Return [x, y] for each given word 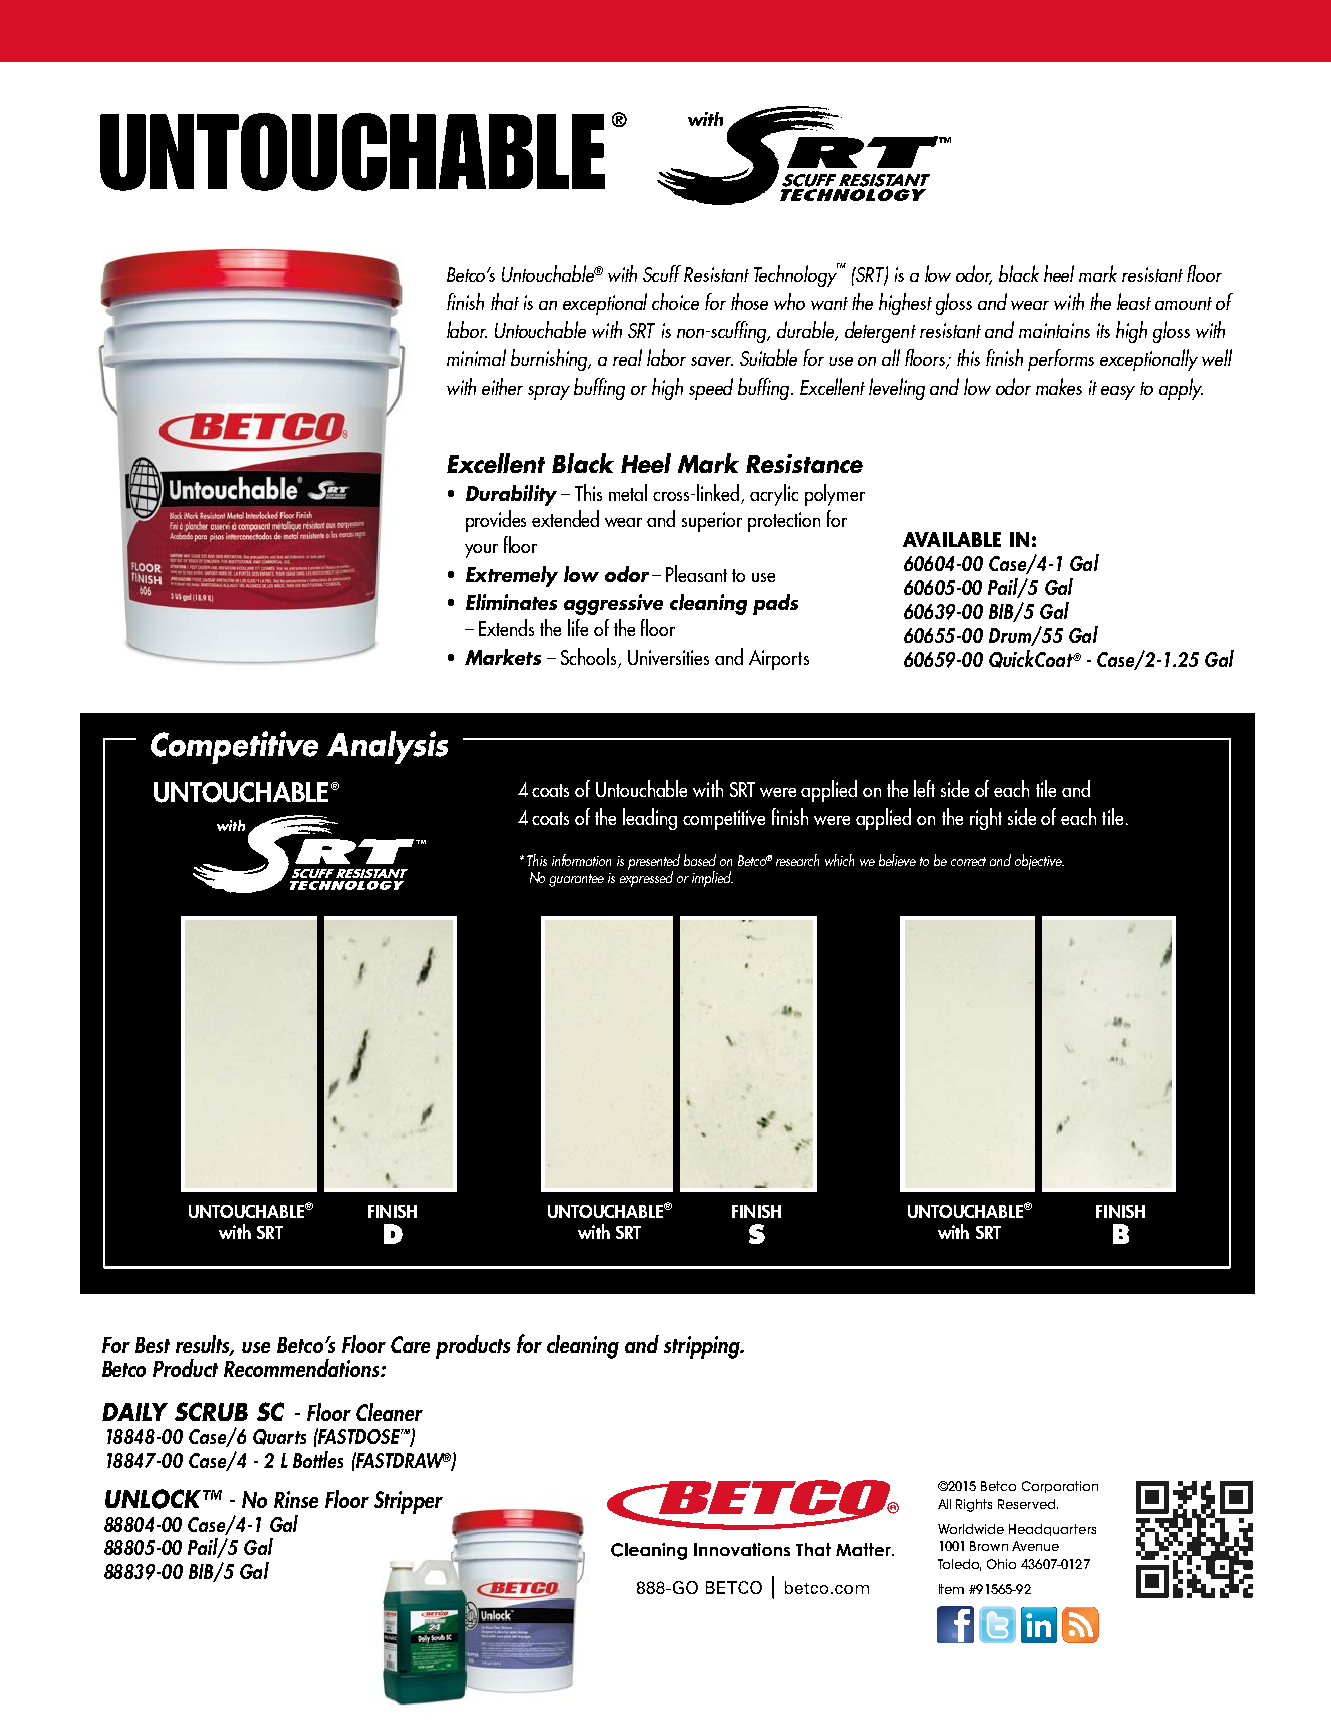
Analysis [387, 747]
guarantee [576, 880]
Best [152, 1345]
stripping [703, 1347]
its [1103, 330]
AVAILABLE [952, 539]
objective [1039, 862]
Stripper [408, 1502]
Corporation [1060, 1487]
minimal [476, 357]
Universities [668, 657]
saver [712, 361]
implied [712, 879]
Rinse [296, 1499]
